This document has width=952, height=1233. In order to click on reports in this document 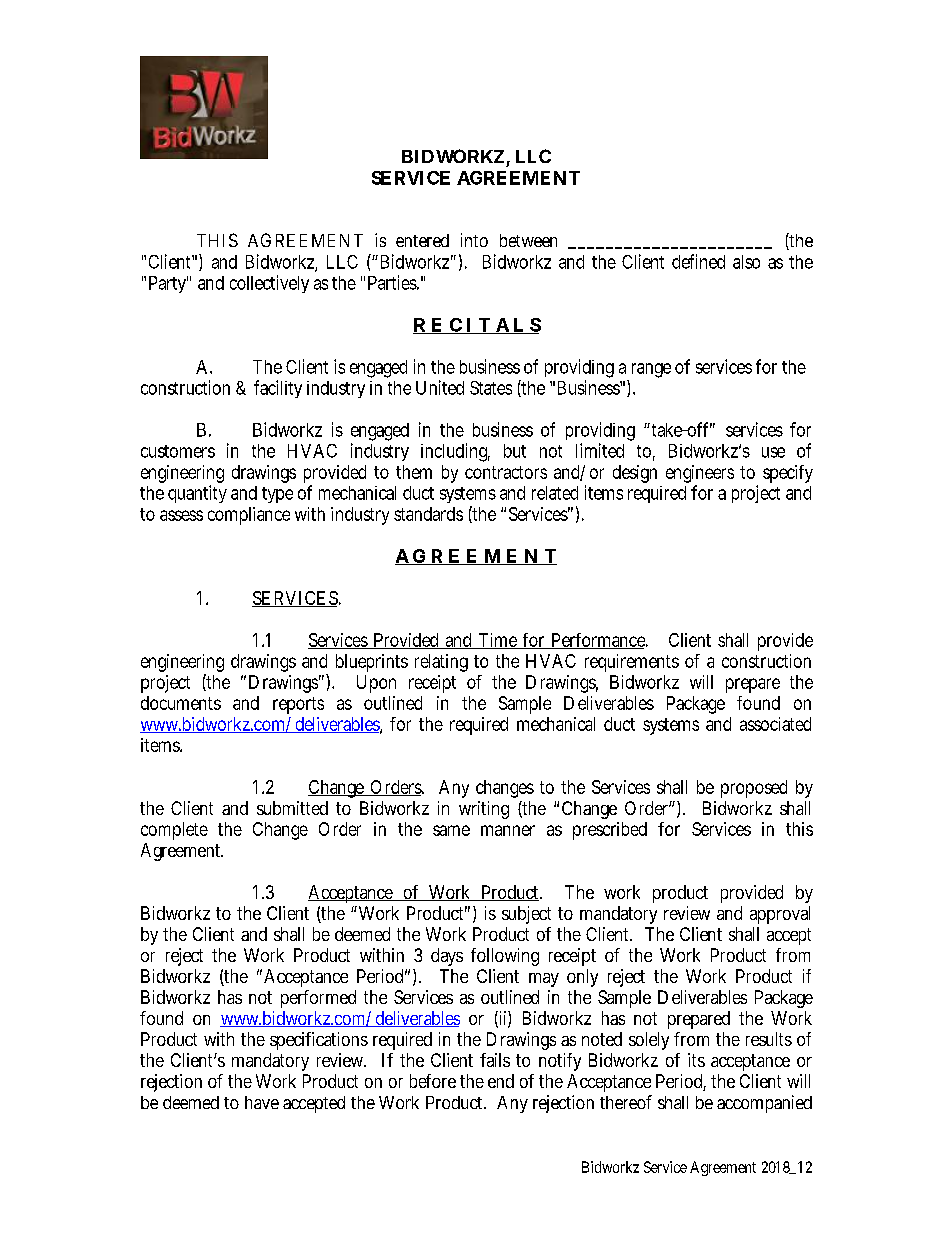, I will do `click(298, 705)`.
